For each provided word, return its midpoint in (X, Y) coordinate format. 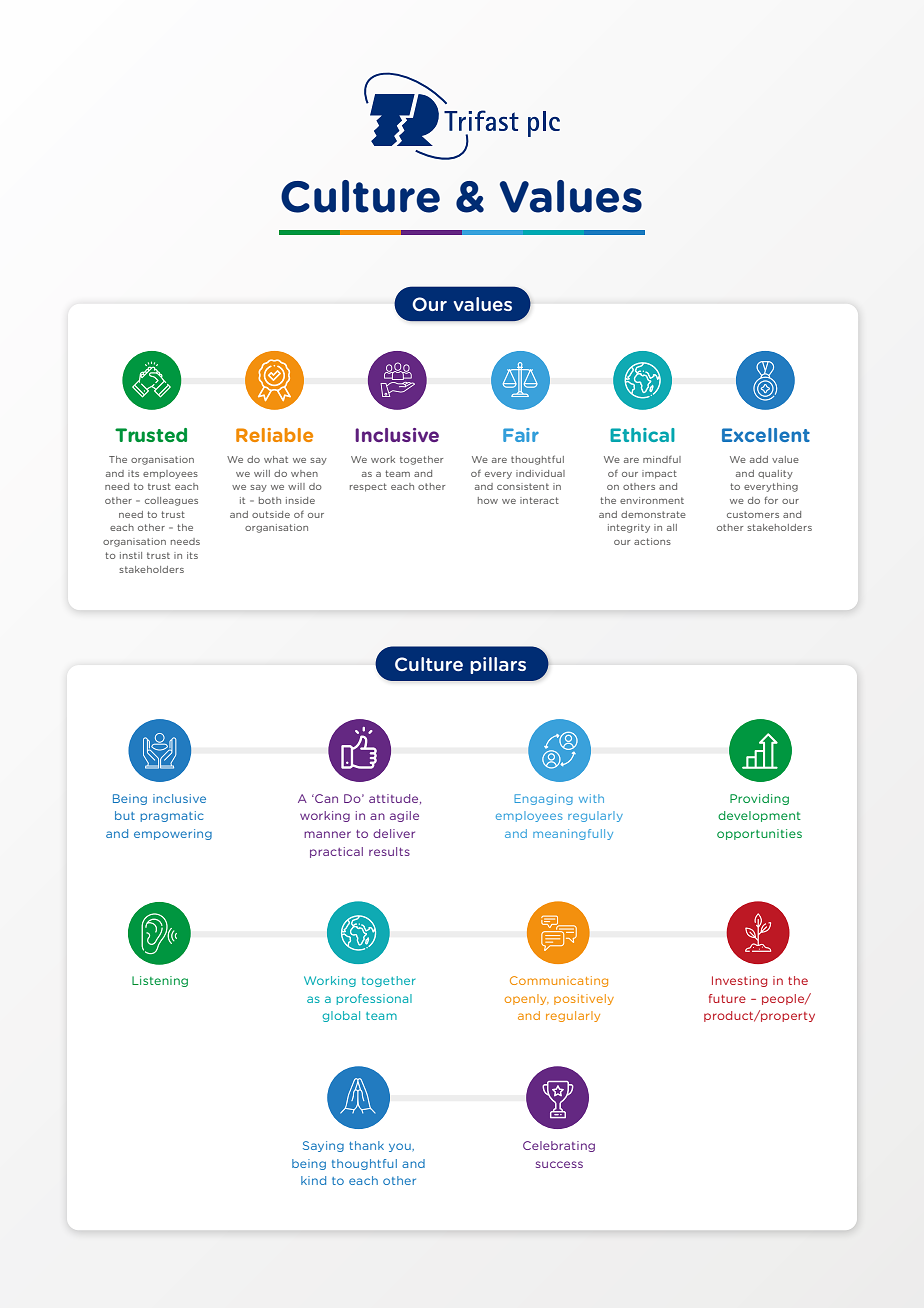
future (727, 998)
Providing (759, 799)
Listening (160, 981)
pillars (498, 665)
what (276, 459)
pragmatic (172, 816)
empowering (173, 834)
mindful (662, 459)
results (389, 851)
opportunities (759, 834)
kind (313, 1180)
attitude (395, 799)
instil (131, 555)
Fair (521, 435)
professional (374, 999)
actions (652, 541)
